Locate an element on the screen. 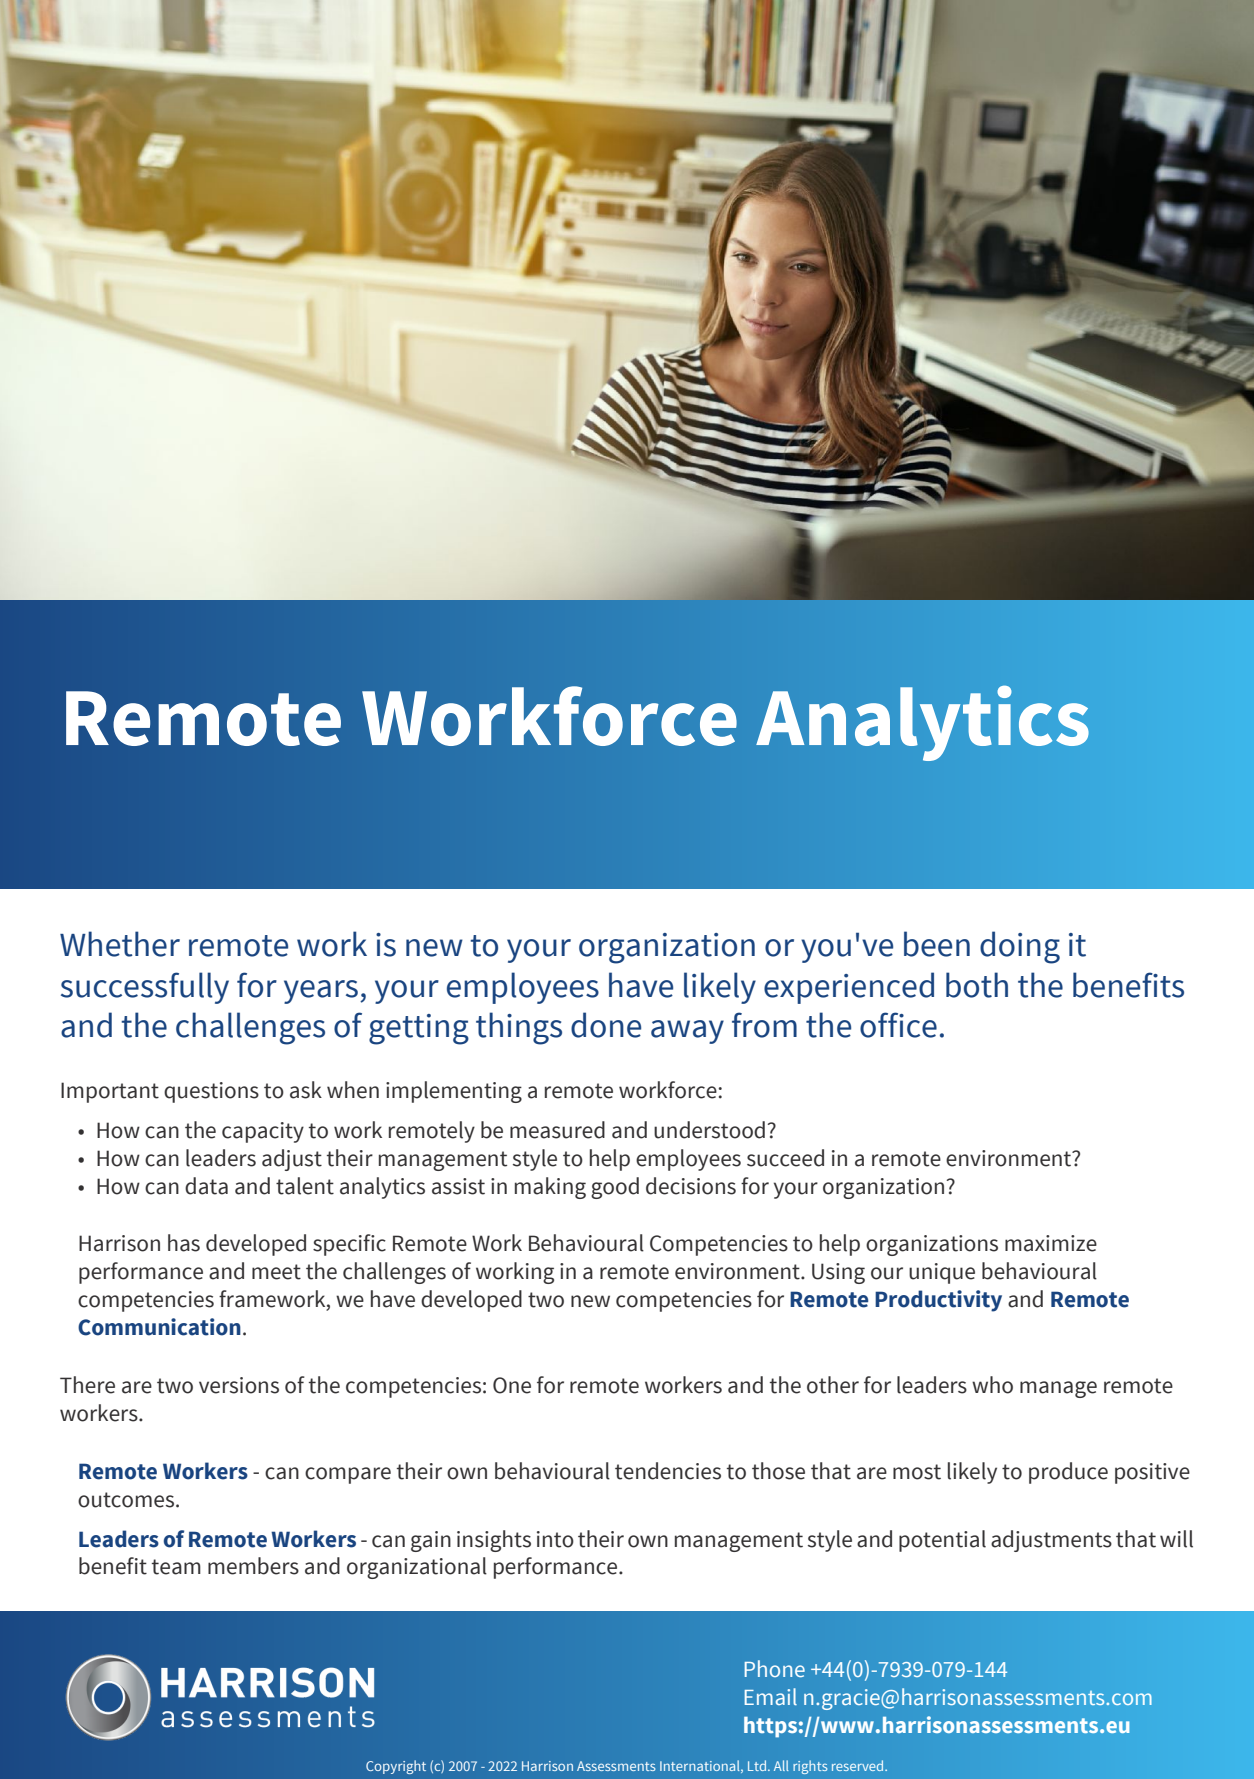 This screenshot has width=1254, height=1779. versions is located at coordinates (239, 1385).
